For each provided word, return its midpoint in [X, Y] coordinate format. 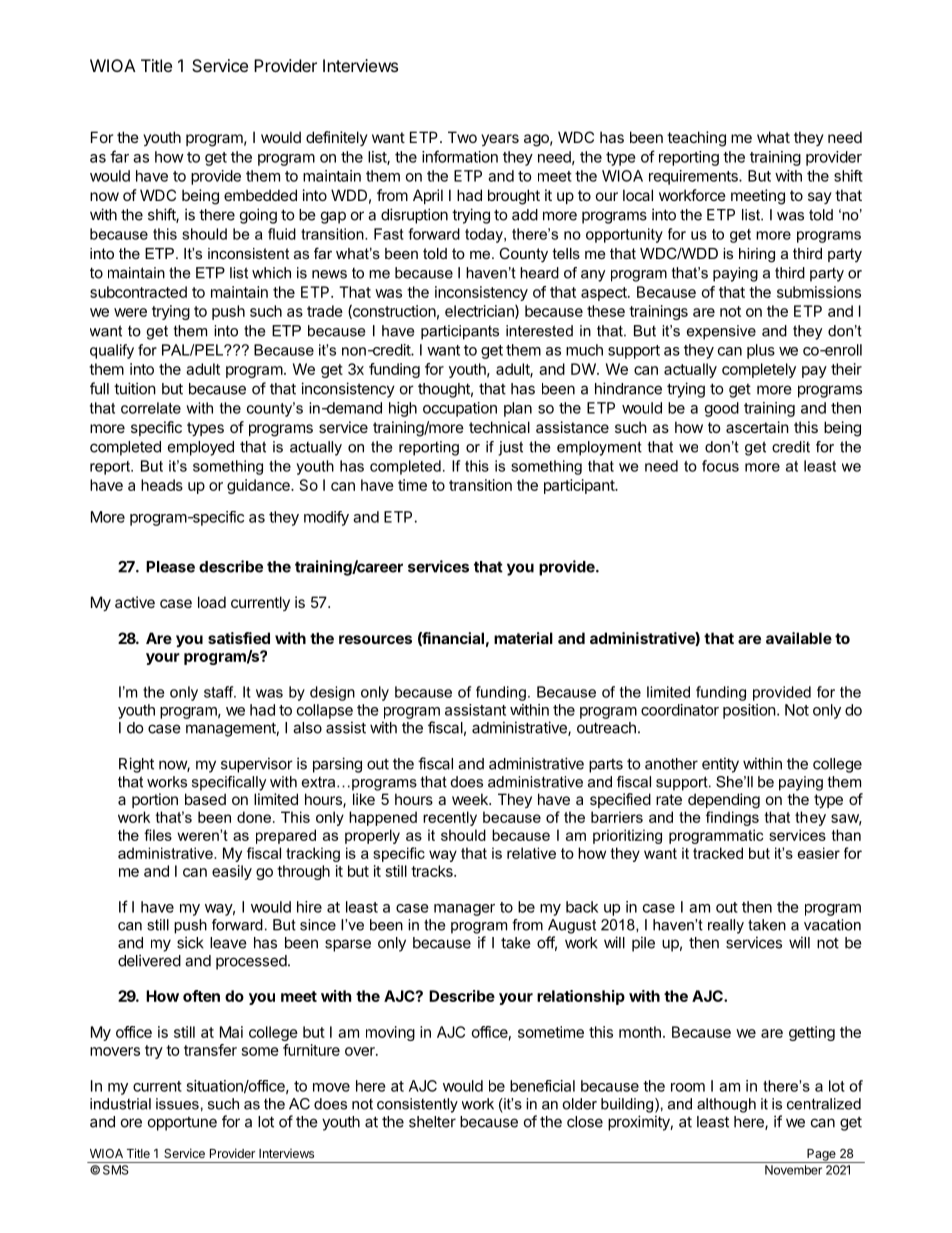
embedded [260, 195]
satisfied [239, 638]
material [523, 638]
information [460, 156]
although [726, 1105]
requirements [694, 177]
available [799, 638]
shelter [432, 1122]
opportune [182, 1124]
